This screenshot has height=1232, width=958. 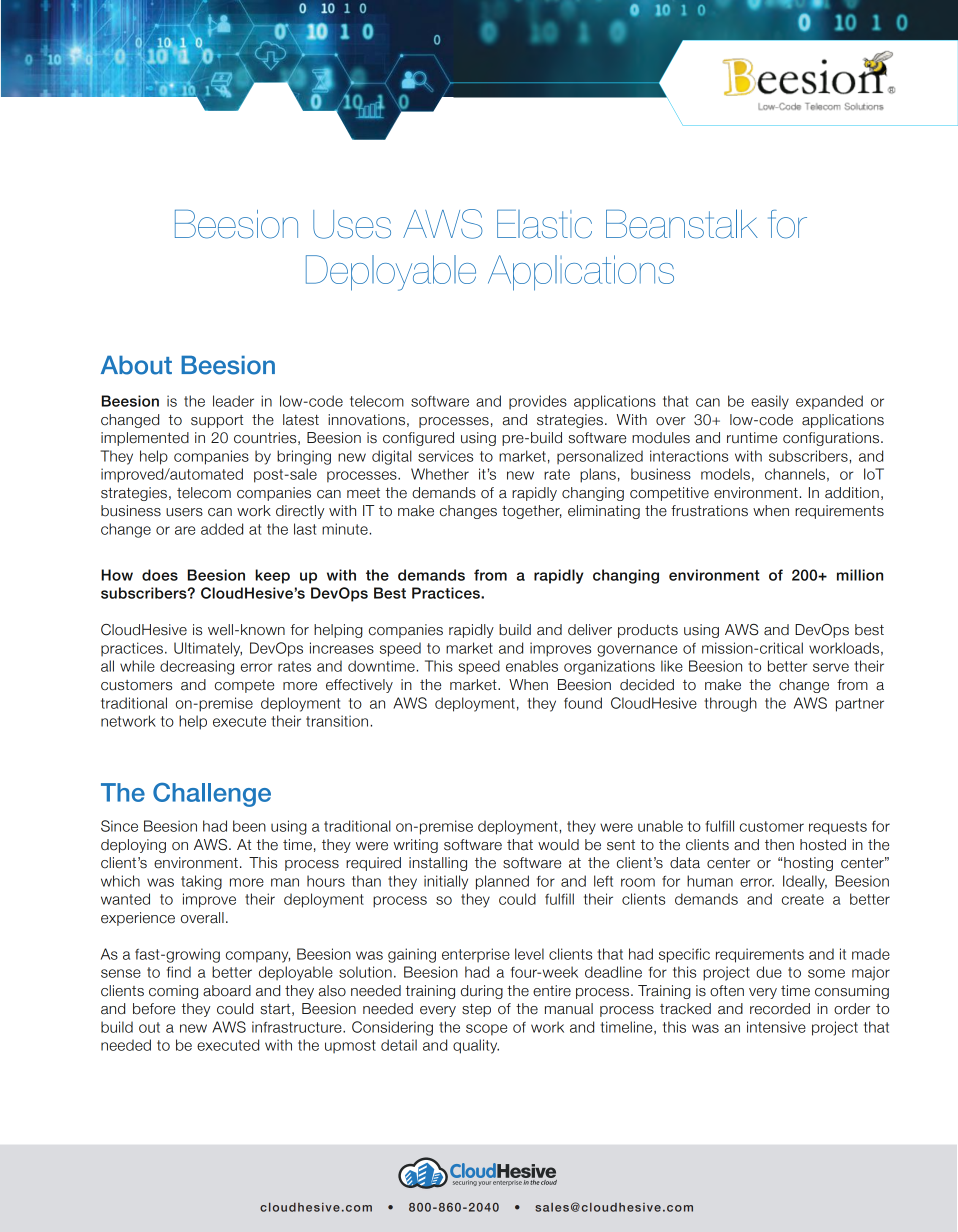 What do you see at coordinates (682, 224) in the screenshot?
I see `Beanstalk` at bounding box center [682, 224].
